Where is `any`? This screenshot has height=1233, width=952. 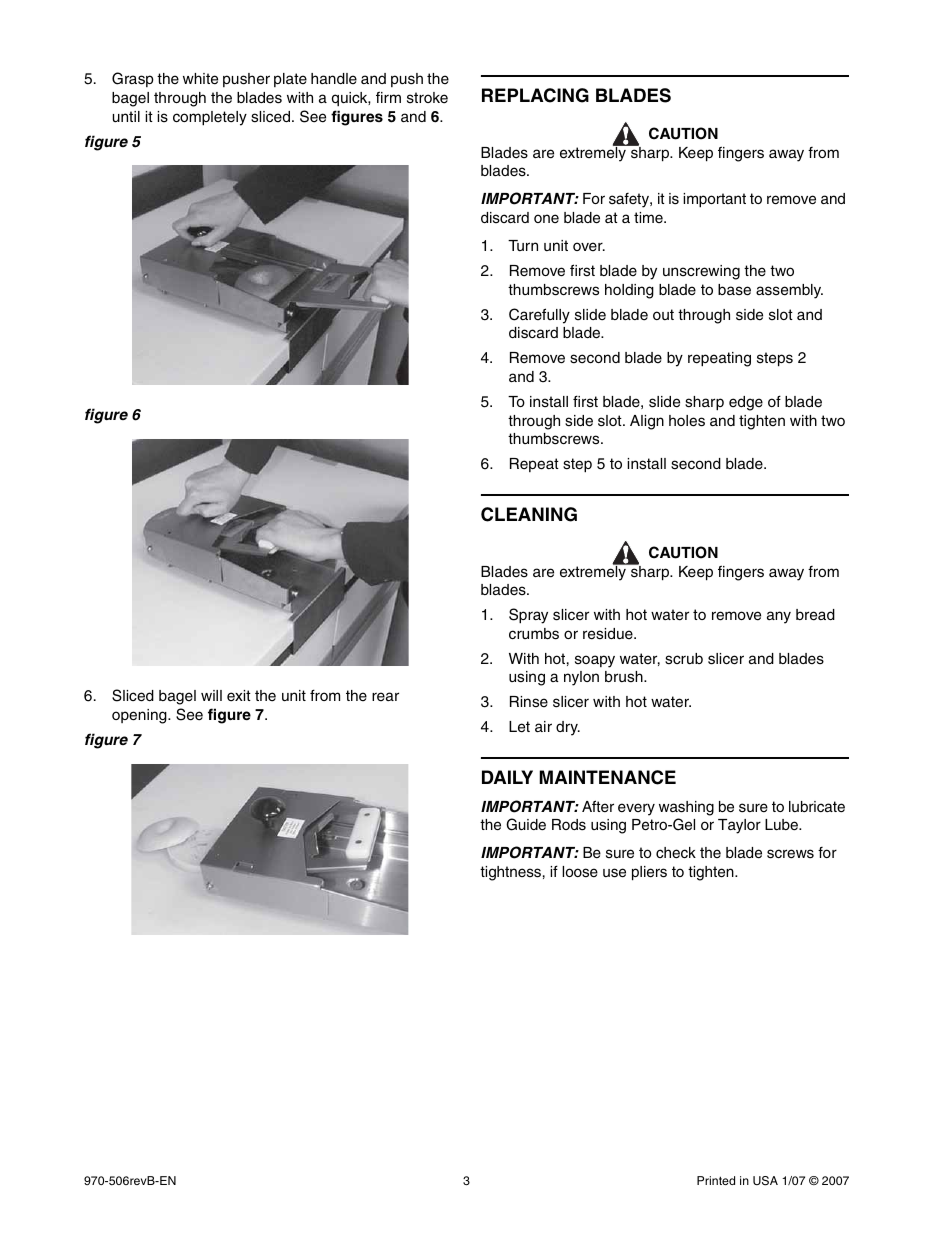 any is located at coordinates (779, 617).
